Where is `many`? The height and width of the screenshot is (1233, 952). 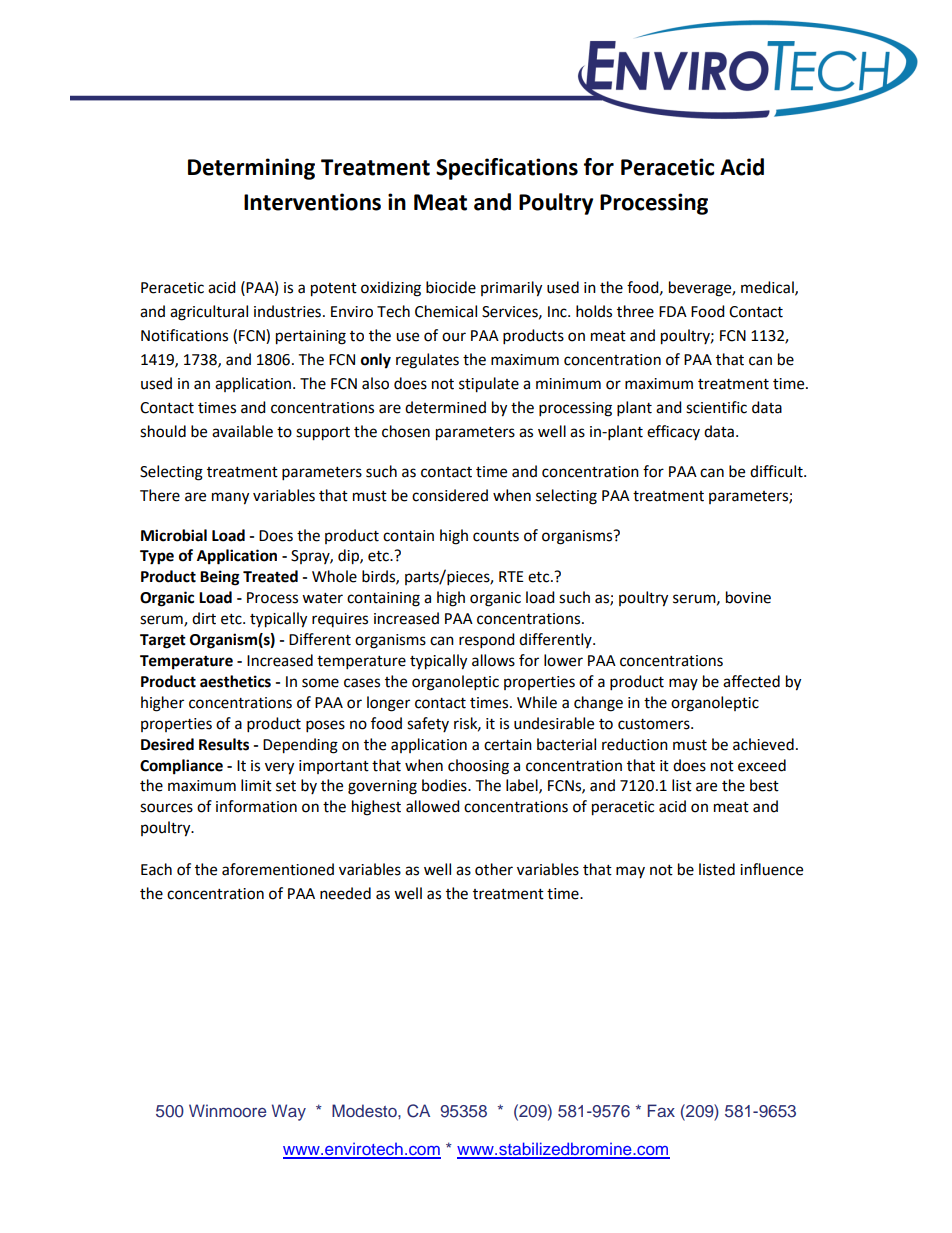 many is located at coordinates (230, 498).
